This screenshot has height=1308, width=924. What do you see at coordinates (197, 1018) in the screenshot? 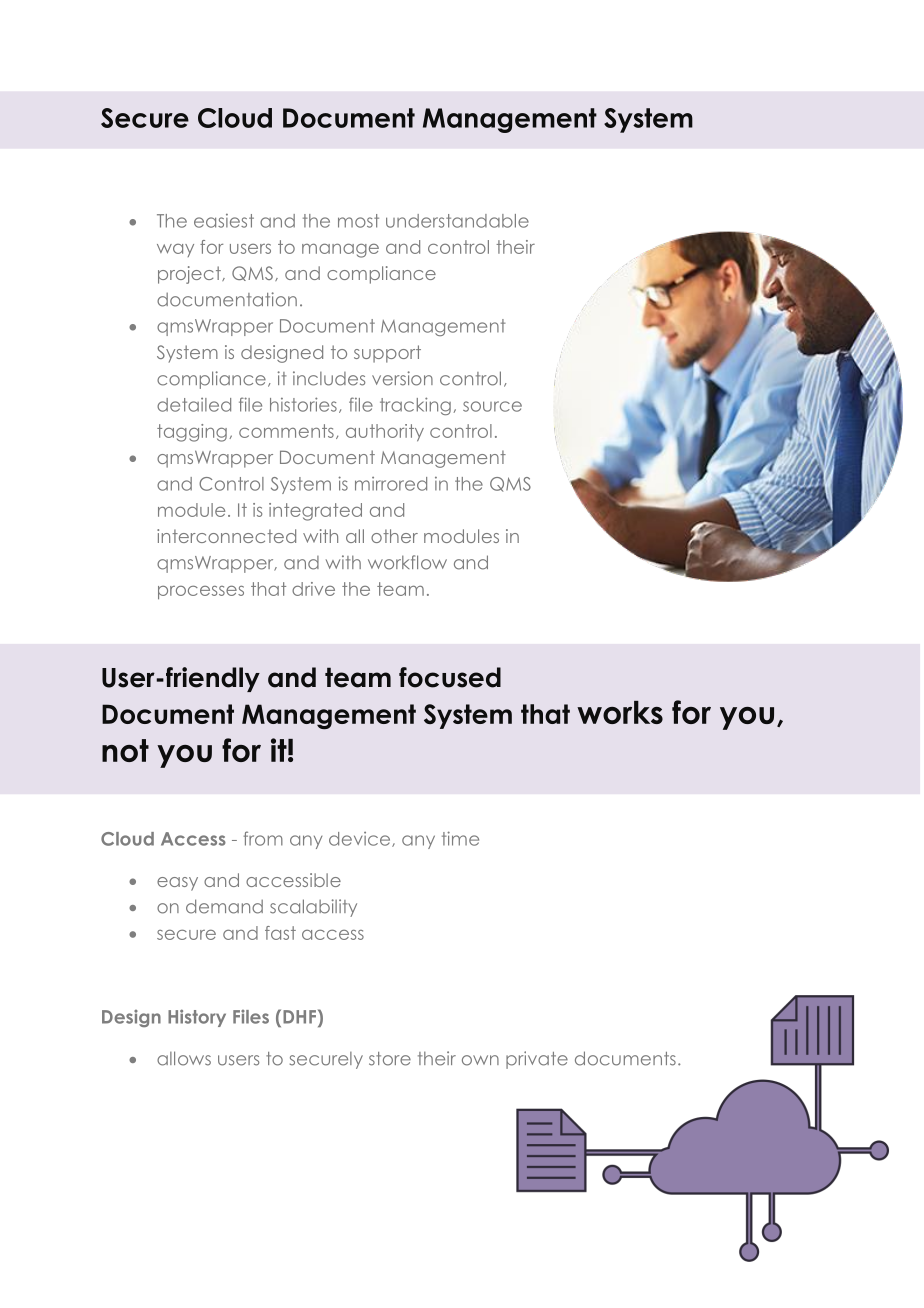
I see `History` at bounding box center [197, 1018].
